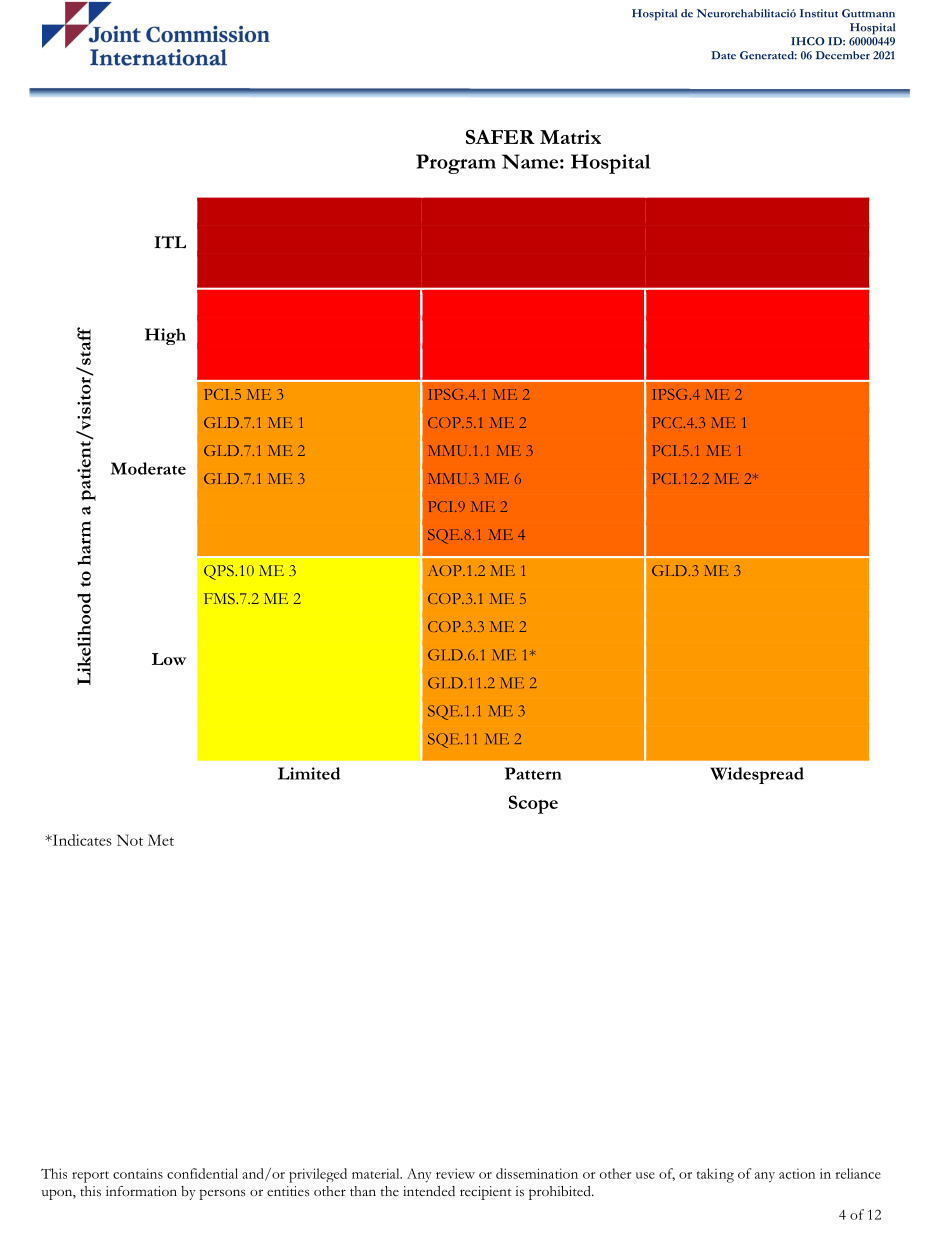 Image resolution: width=952 pixels, height=1233 pixels. I want to click on Low, so click(169, 659).
